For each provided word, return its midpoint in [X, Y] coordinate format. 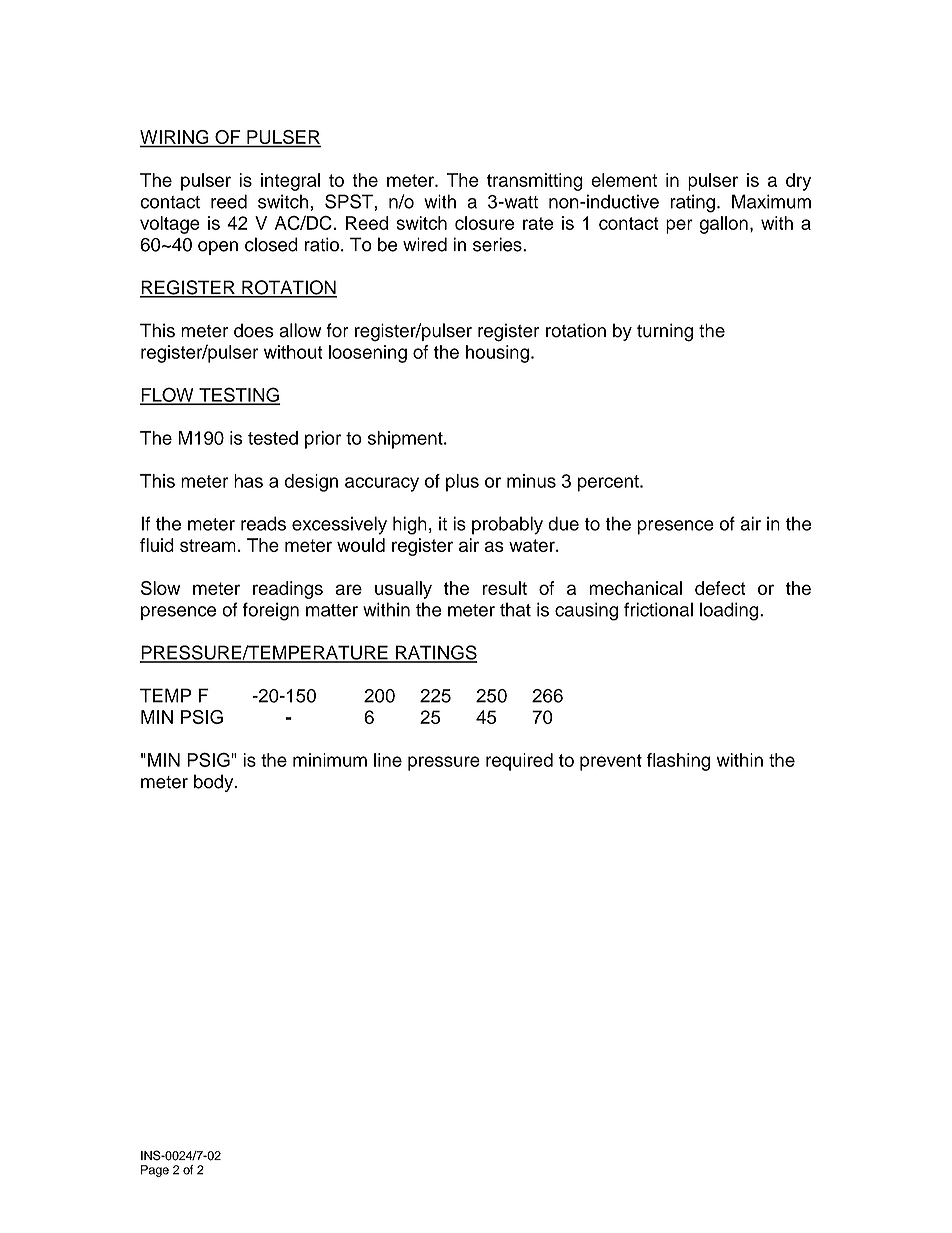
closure [484, 223]
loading [730, 611]
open [218, 248]
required [519, 762]
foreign [271, 611]
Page [155, 1171]
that [515, 609]
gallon [723, 225]
